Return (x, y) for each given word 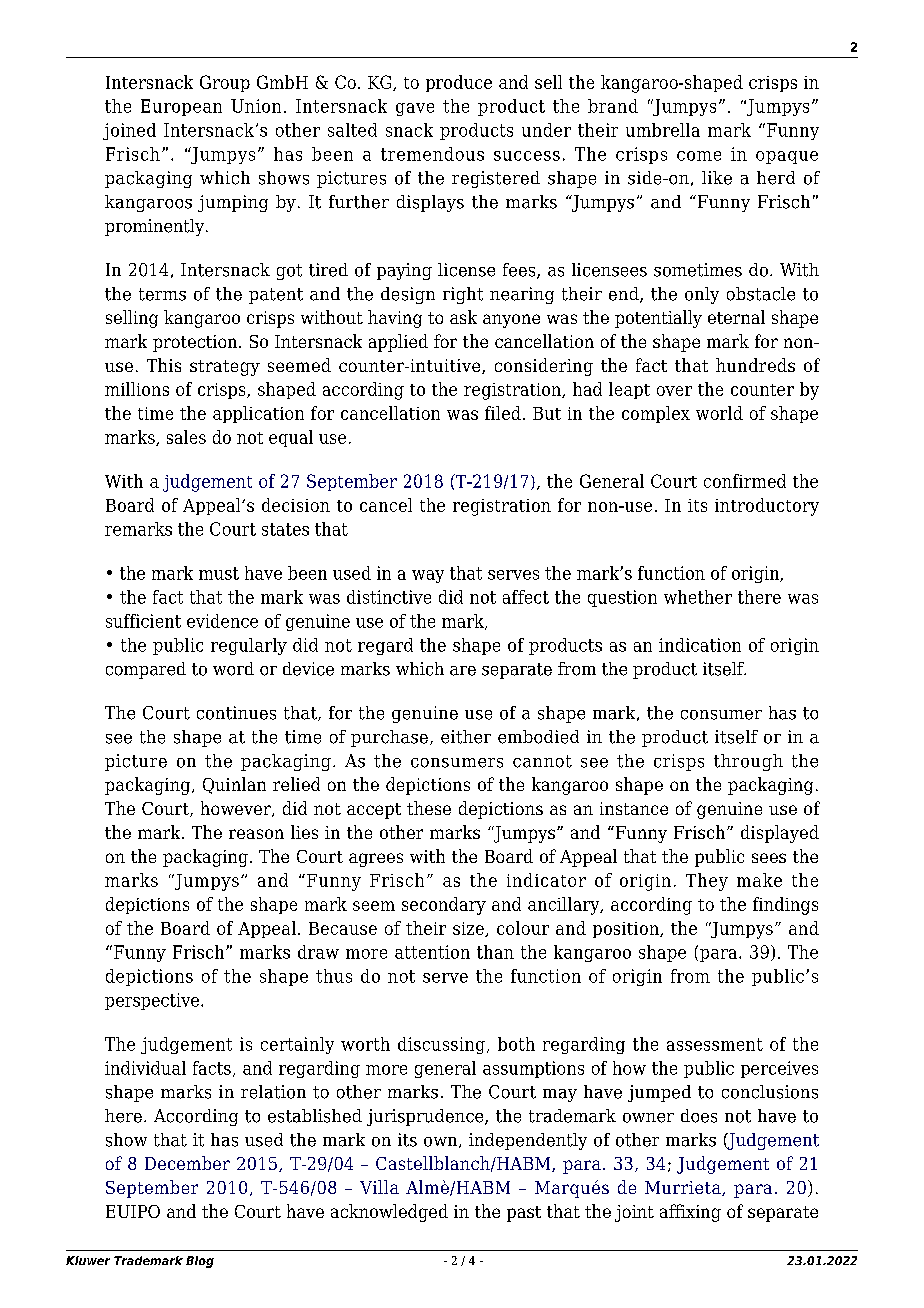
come (699, 156)
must (219, 573)
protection (196, 343)
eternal (736, 317)
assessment (715, 1044)
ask (463, 317)
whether (698, 597)
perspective (153, 1001)
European (181, 107)
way (428, 576)
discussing (441, 1045)
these (429, 808)
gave (415, 109)
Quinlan (234, 785)
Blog (200, 1262)
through (748, 762)
